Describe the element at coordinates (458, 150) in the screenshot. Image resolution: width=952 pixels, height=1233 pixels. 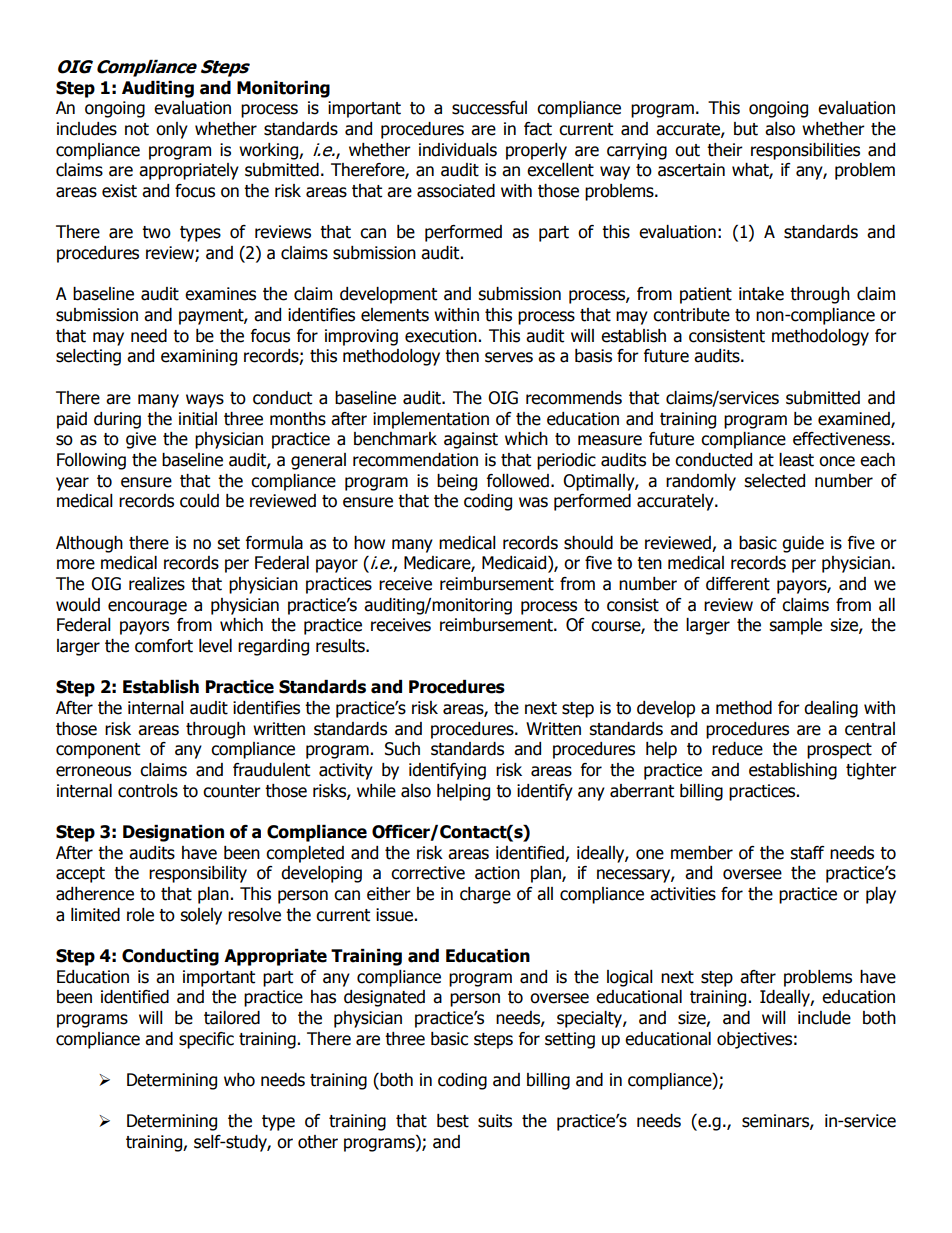
I see `individuals` at that location.
